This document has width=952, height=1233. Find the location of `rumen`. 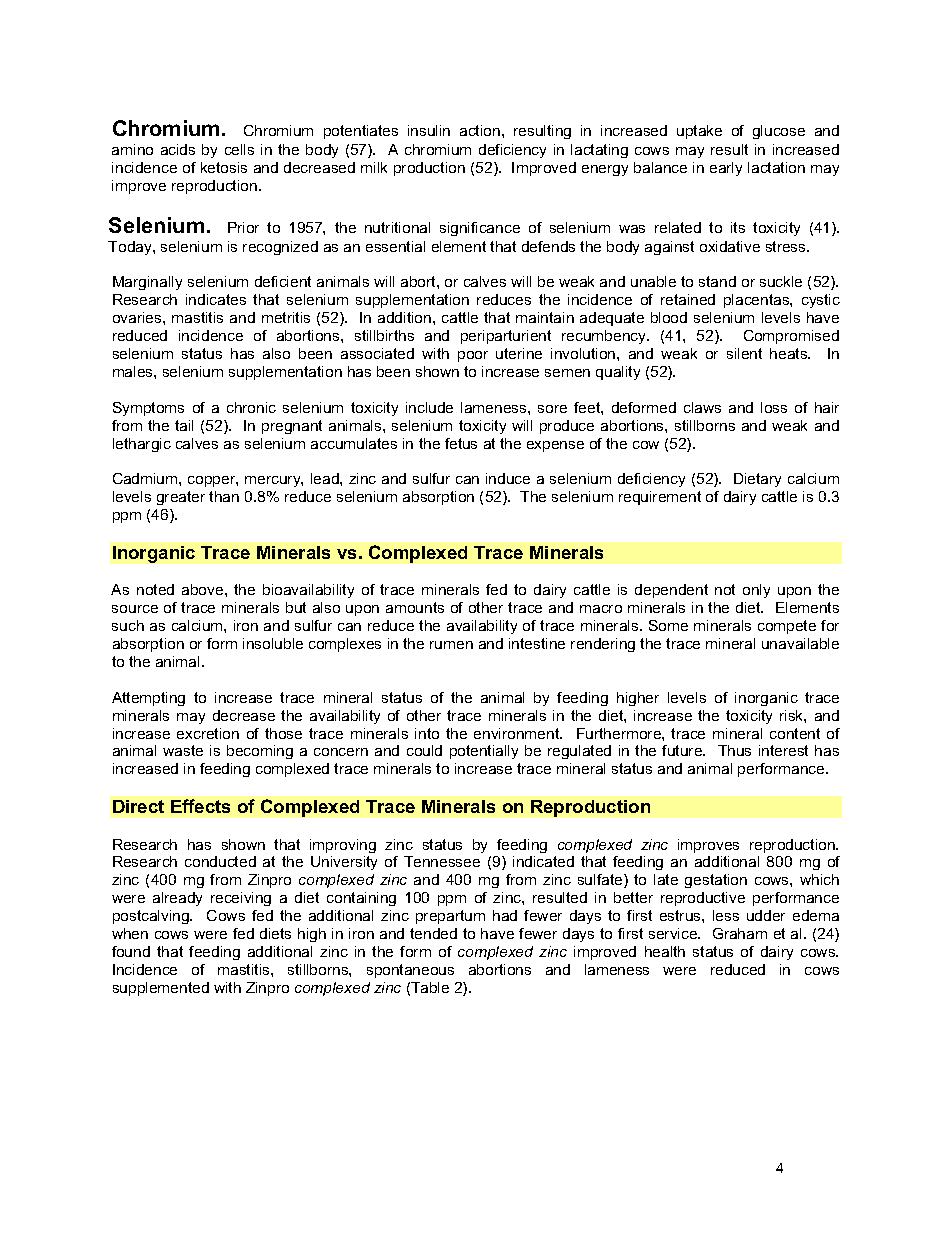

rumen is located at coordinates (451, 645).
